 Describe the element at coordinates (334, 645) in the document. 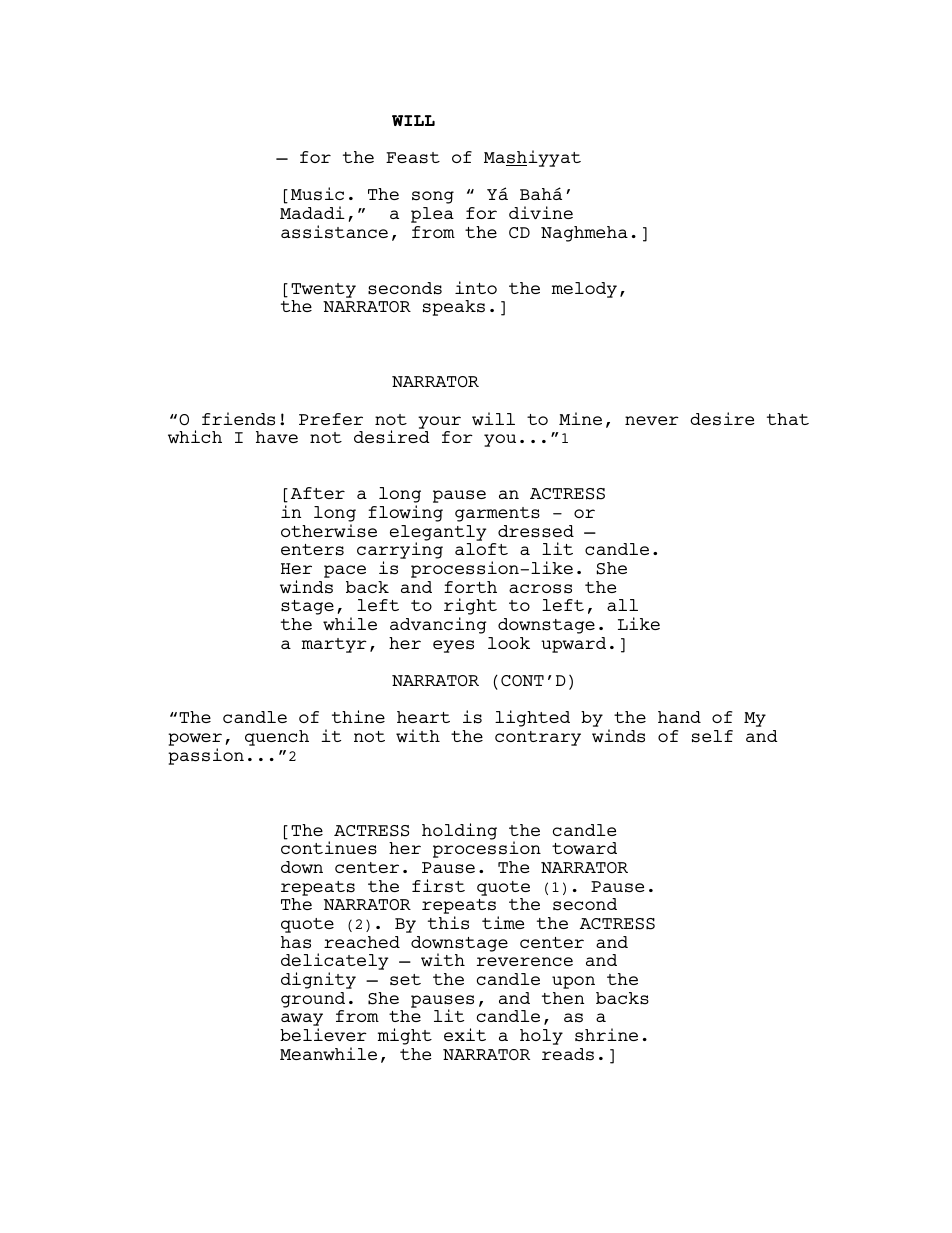

I see `martyr` at that location.
